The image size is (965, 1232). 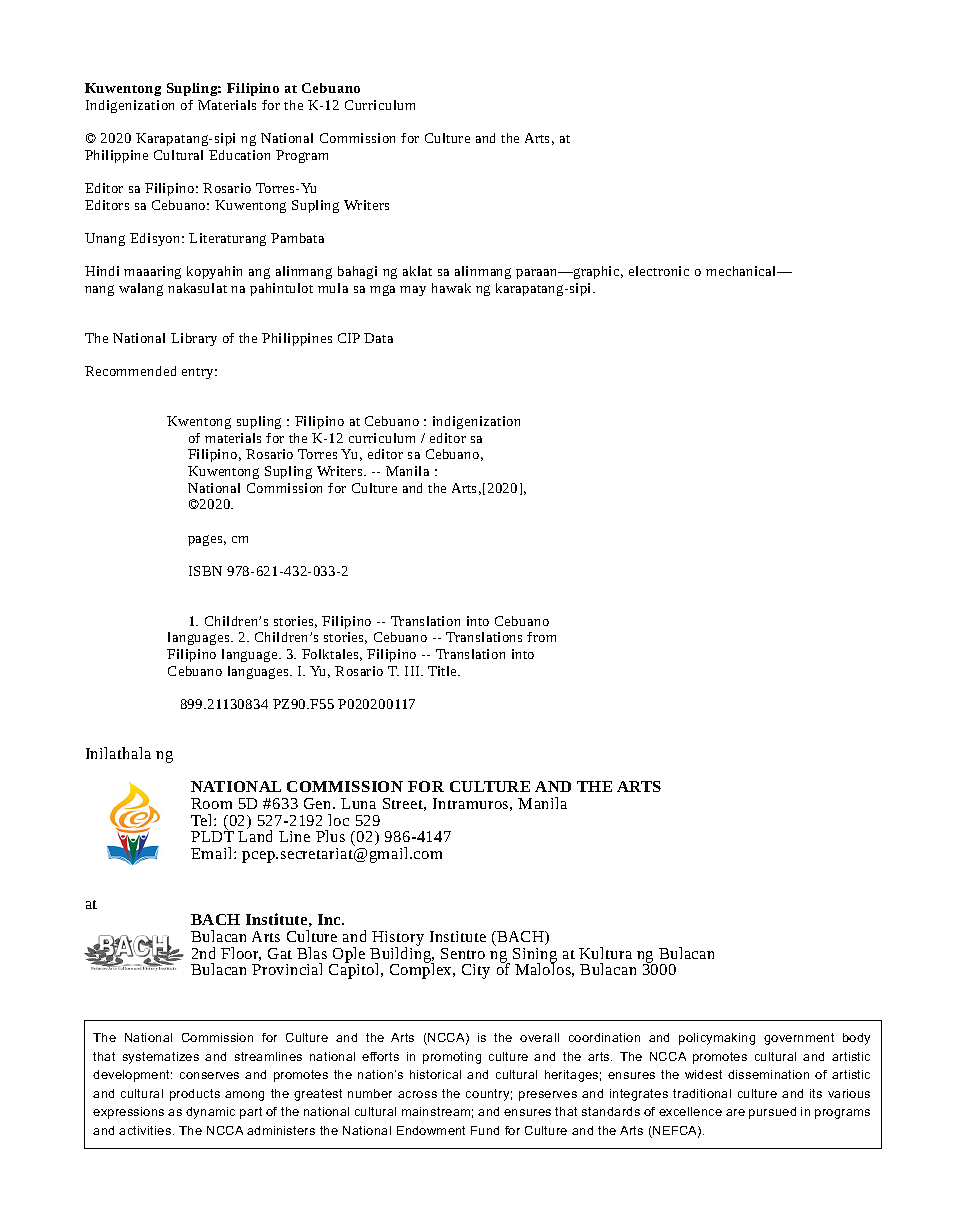 I want to click on Title, so click(x=443, y=671).
